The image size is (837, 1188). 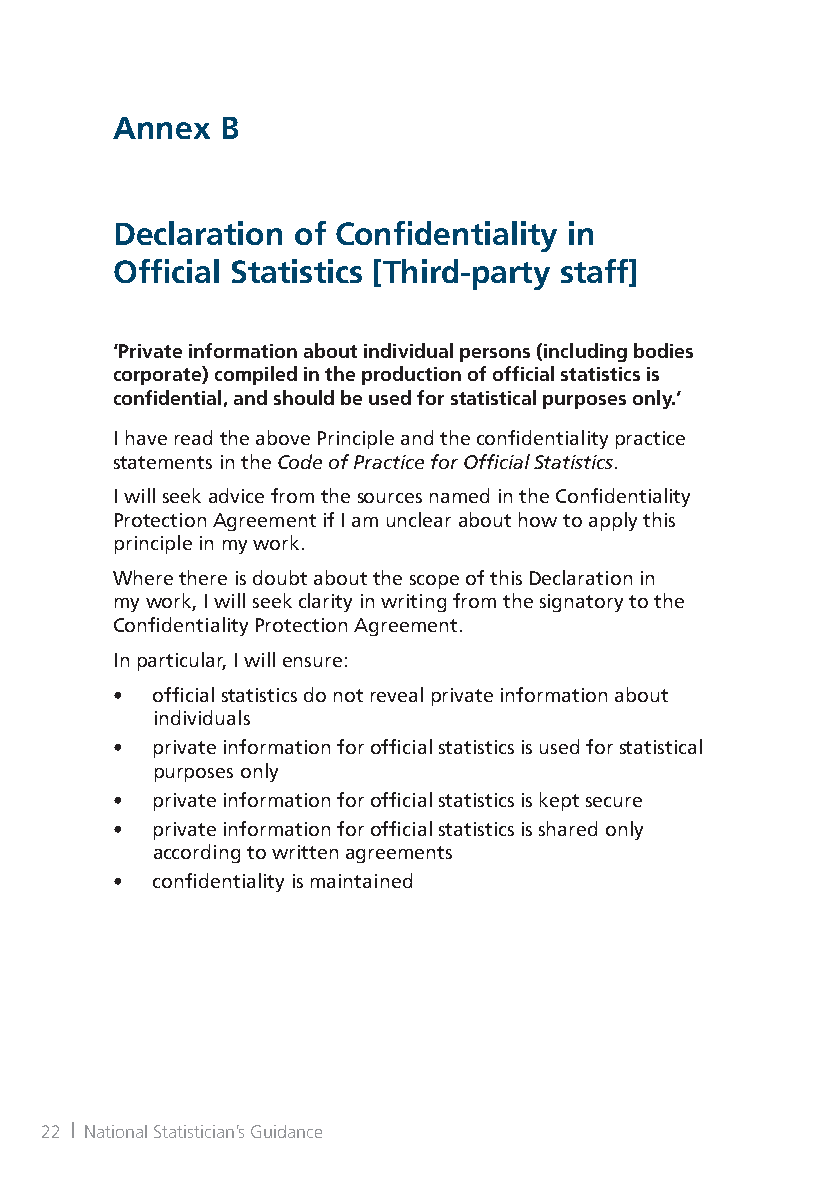 I want to click on statements, so click(x=163, y=462).
